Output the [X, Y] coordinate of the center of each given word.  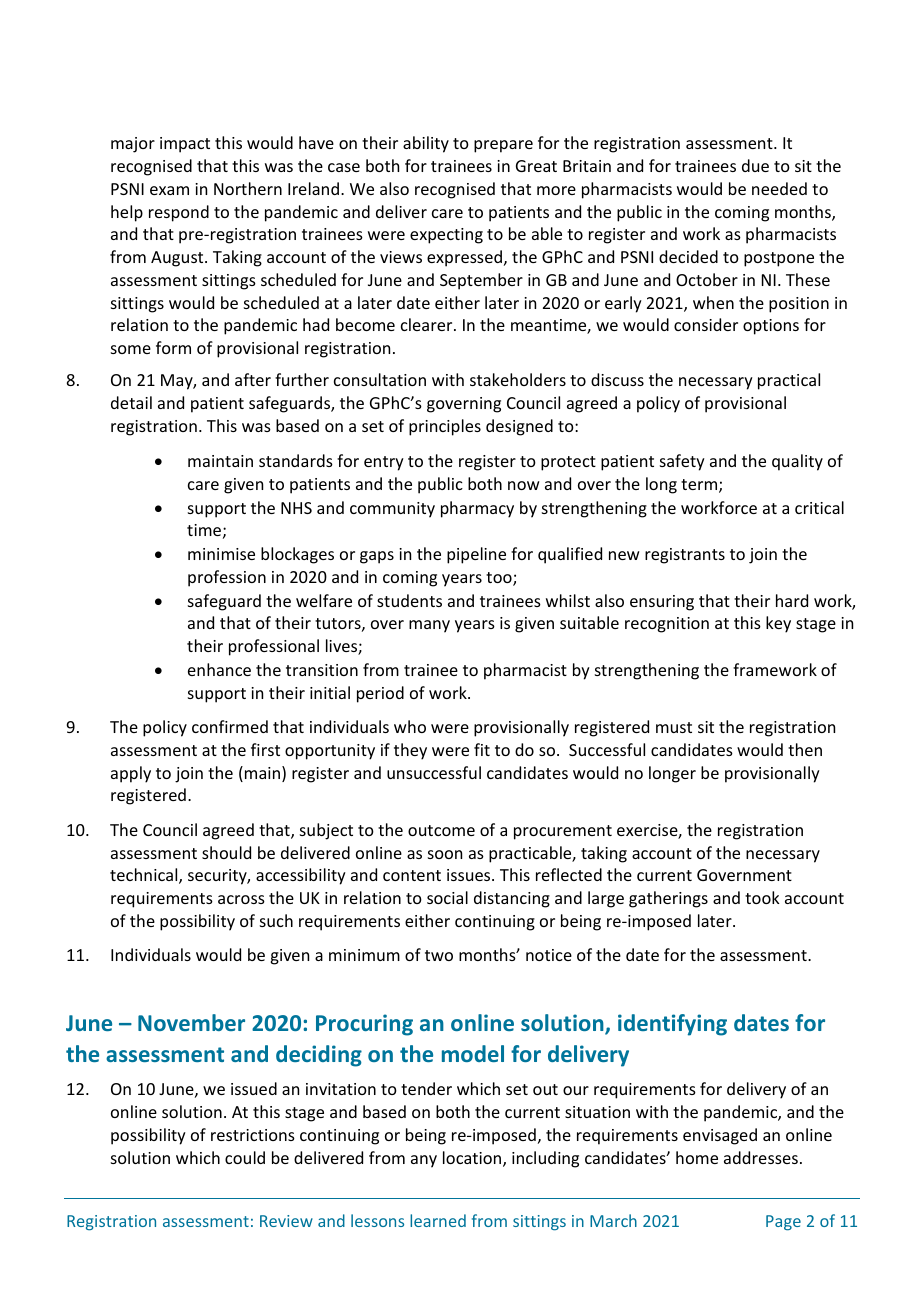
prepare [503, 146]
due [755, 165]
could [245, 1157]
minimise [221, 554]
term [700, 486]
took [762, 897]
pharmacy [477, 509]
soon [445, 854]
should [226, 852]
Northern [248, 188]
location [473, 1159]
